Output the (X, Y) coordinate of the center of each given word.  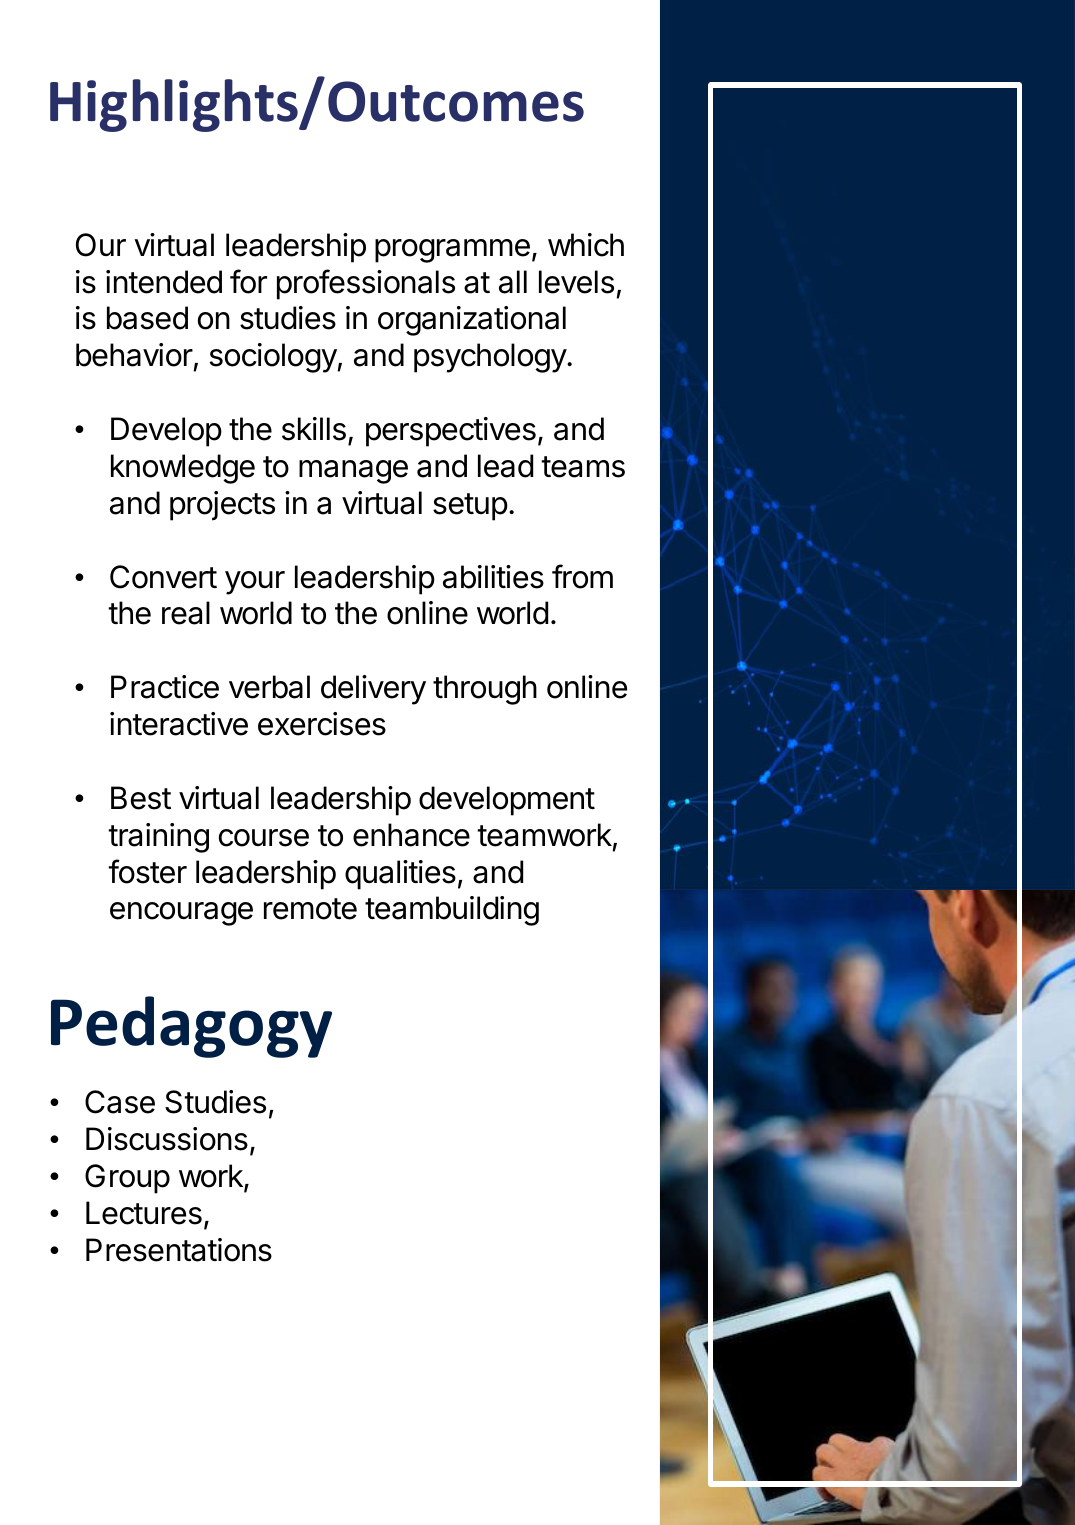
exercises (322, 724)
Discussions (167, 1139)
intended (164, 282)
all (513, 282)
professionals (366, 284)
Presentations (179, 1250)
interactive (179, 724)
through (485, 690)
